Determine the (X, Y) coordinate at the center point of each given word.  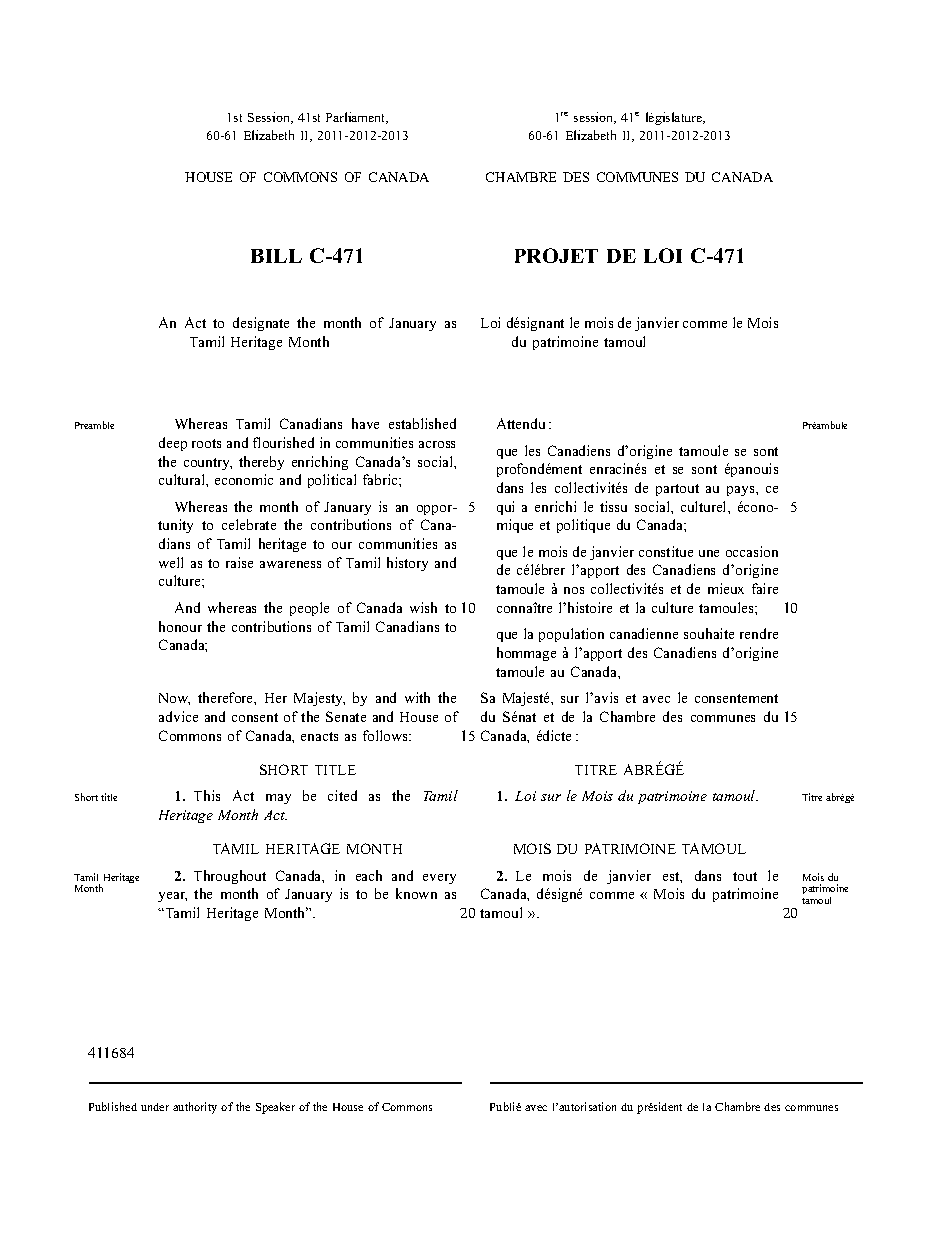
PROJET (556, 255)
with (417, 697)
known (416, 893)
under (155, 1107)
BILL (276, 256)
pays (742, 491)
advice (178, 716)
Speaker (275, 1108)
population (571, 635)
